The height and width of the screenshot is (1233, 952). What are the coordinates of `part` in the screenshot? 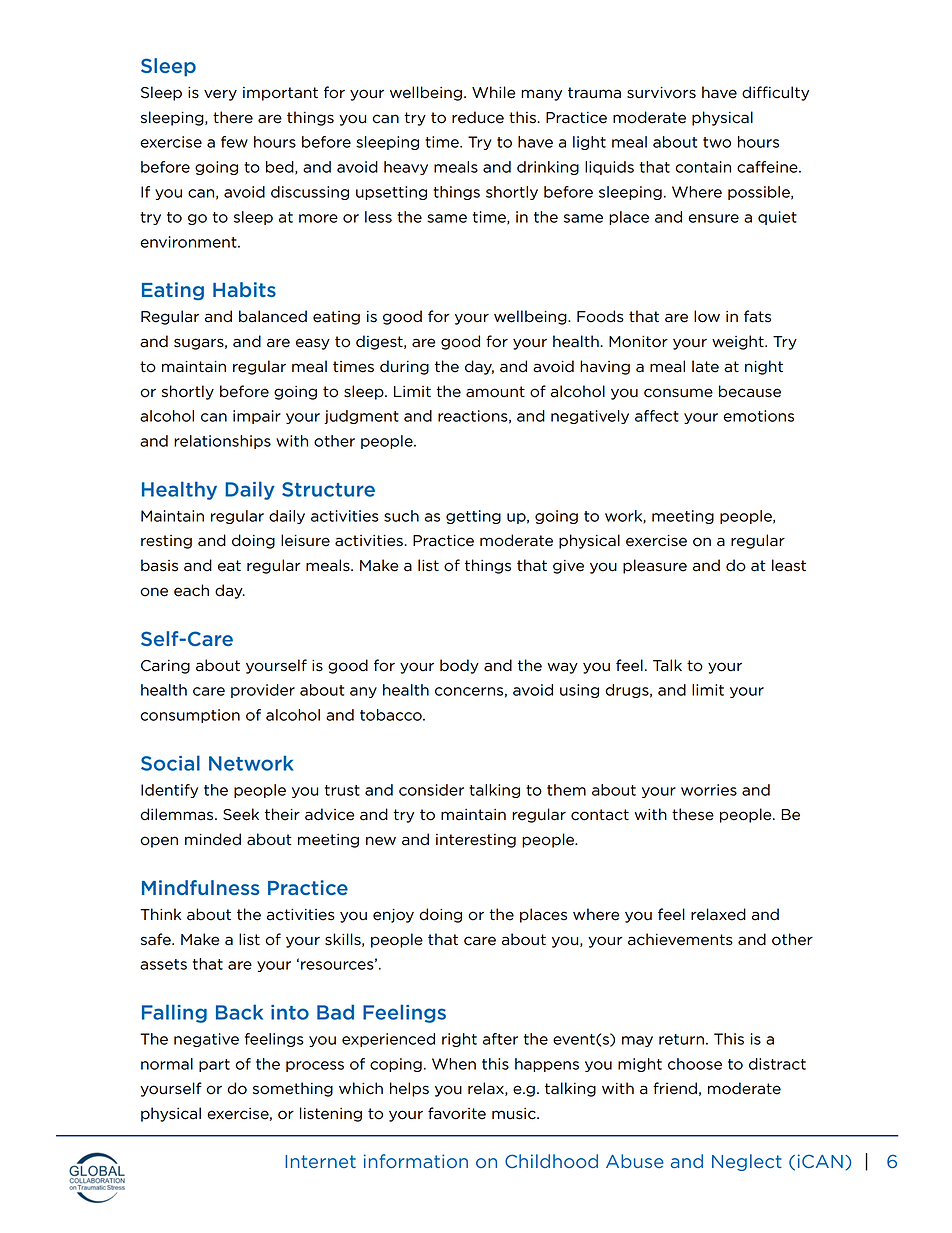 It's located at (214, 1065).
